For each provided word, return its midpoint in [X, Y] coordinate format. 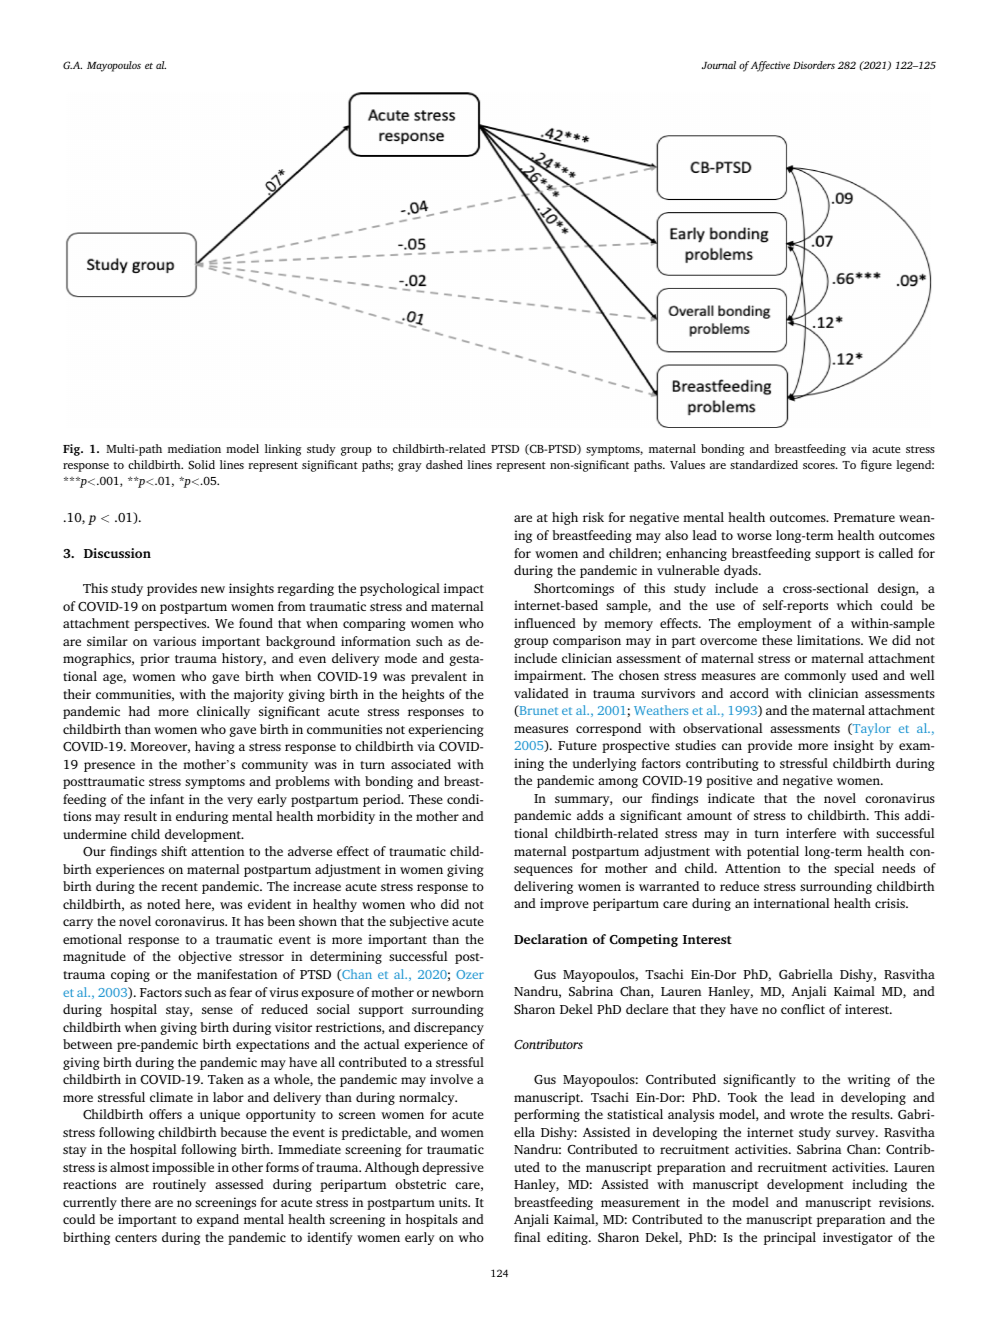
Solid [201, 464]
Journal [719, 65]
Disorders [814, 65]
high [565, 518]
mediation [194, 448]
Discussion [117, 553]
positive [729, 781]
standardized [764, 464]
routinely [179, 1185]
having [215, 747]
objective [205, 957]
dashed [444, 464]
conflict [803, 1009]
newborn [458, 992]
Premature [864, 517]
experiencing [446, 730]
